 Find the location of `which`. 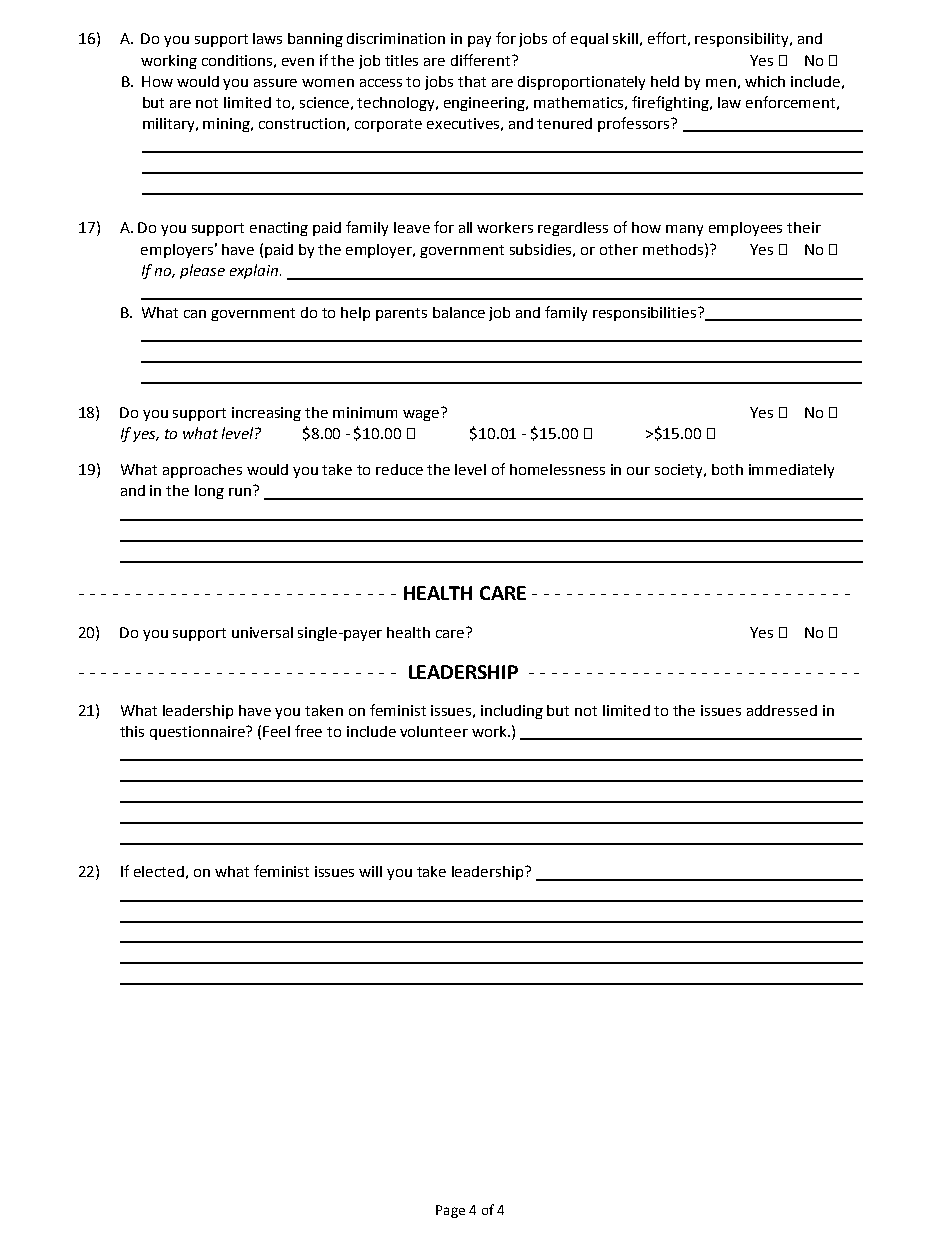

which is located at coordinates (765, 81).
